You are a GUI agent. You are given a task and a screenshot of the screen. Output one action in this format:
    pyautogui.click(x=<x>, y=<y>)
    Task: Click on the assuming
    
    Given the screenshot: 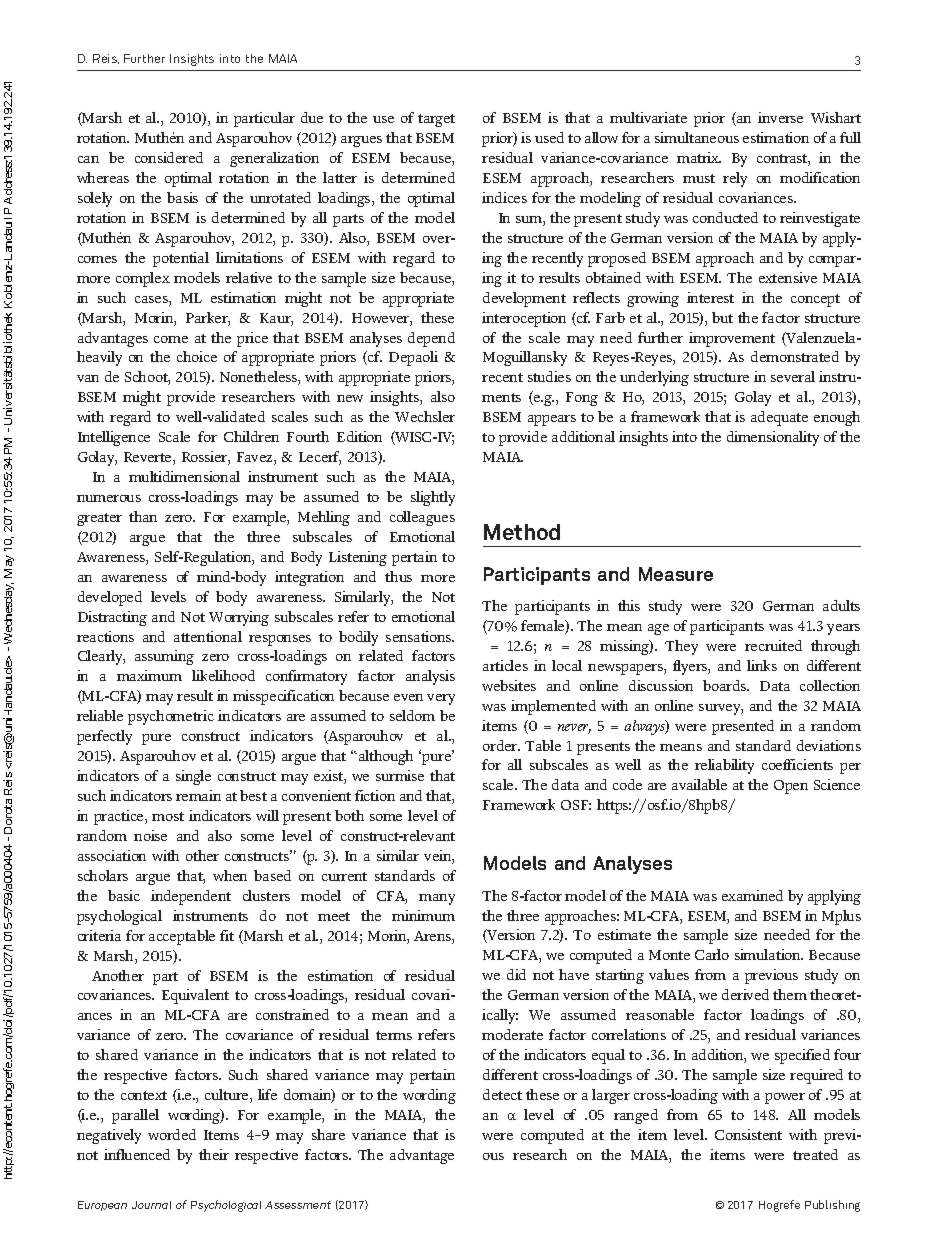 What is the action you would take?
    pyautogui.click(x=164, y=657)
